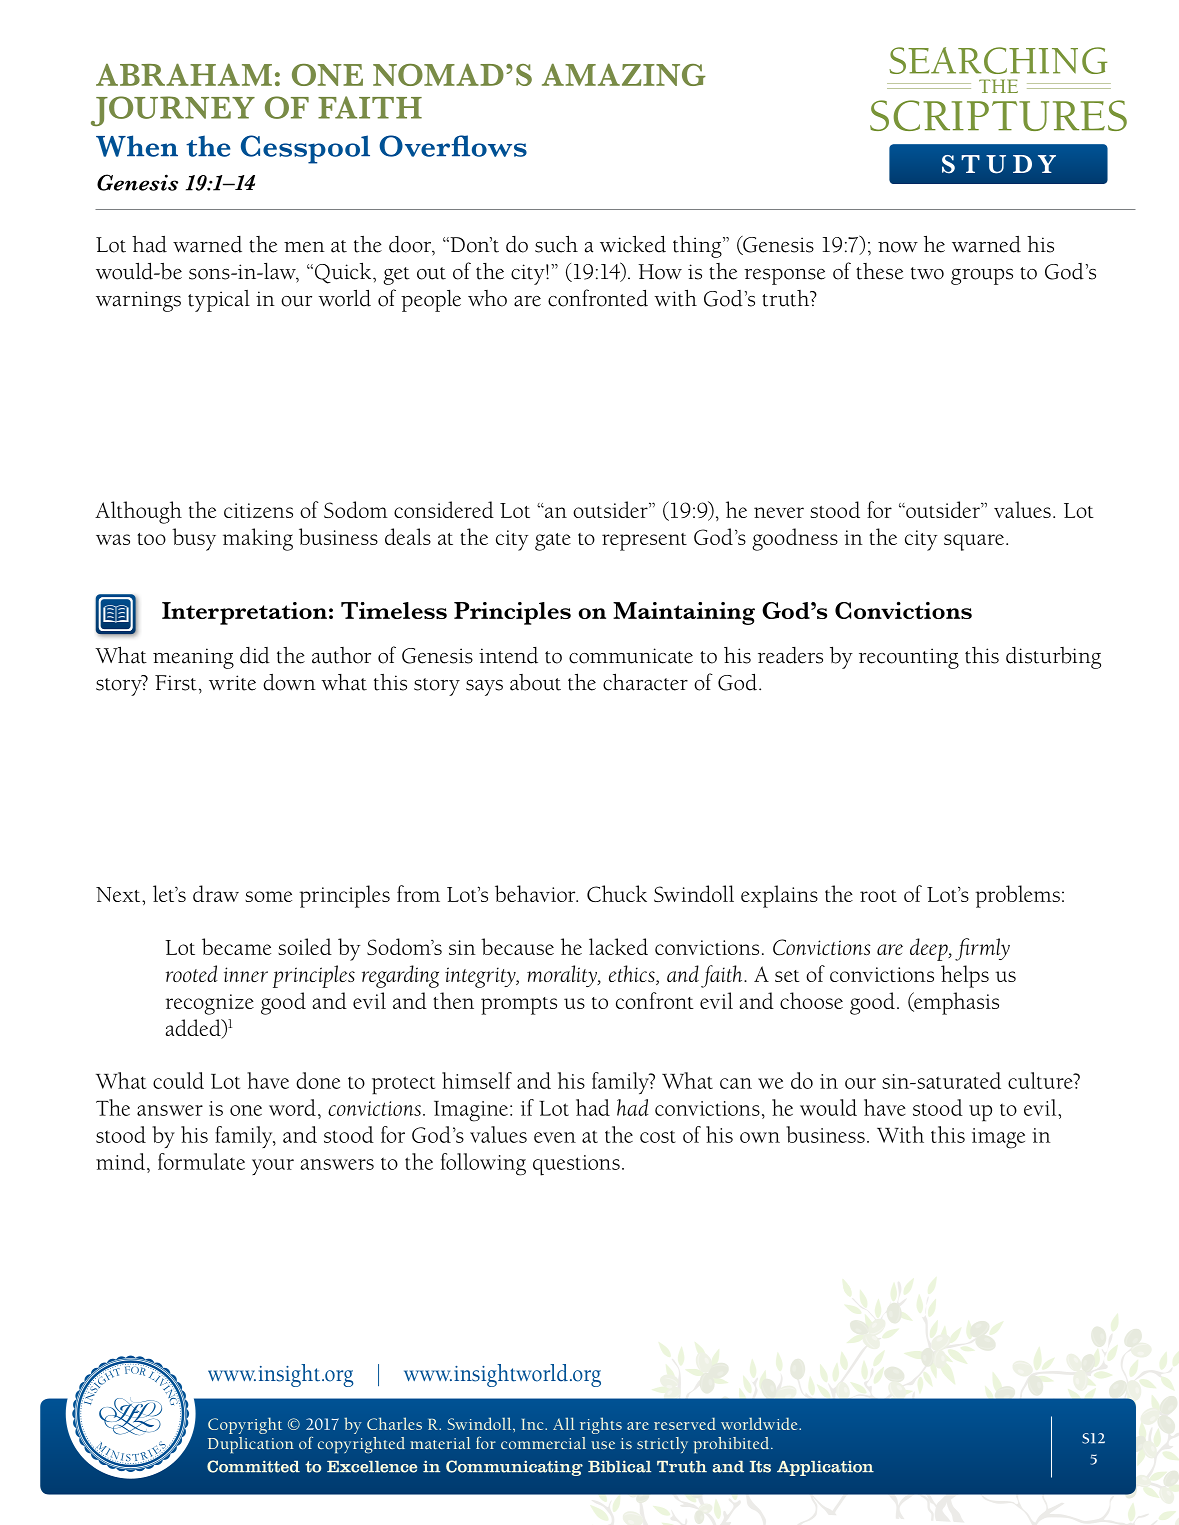  I want to click on could, so click(178, 1080).
